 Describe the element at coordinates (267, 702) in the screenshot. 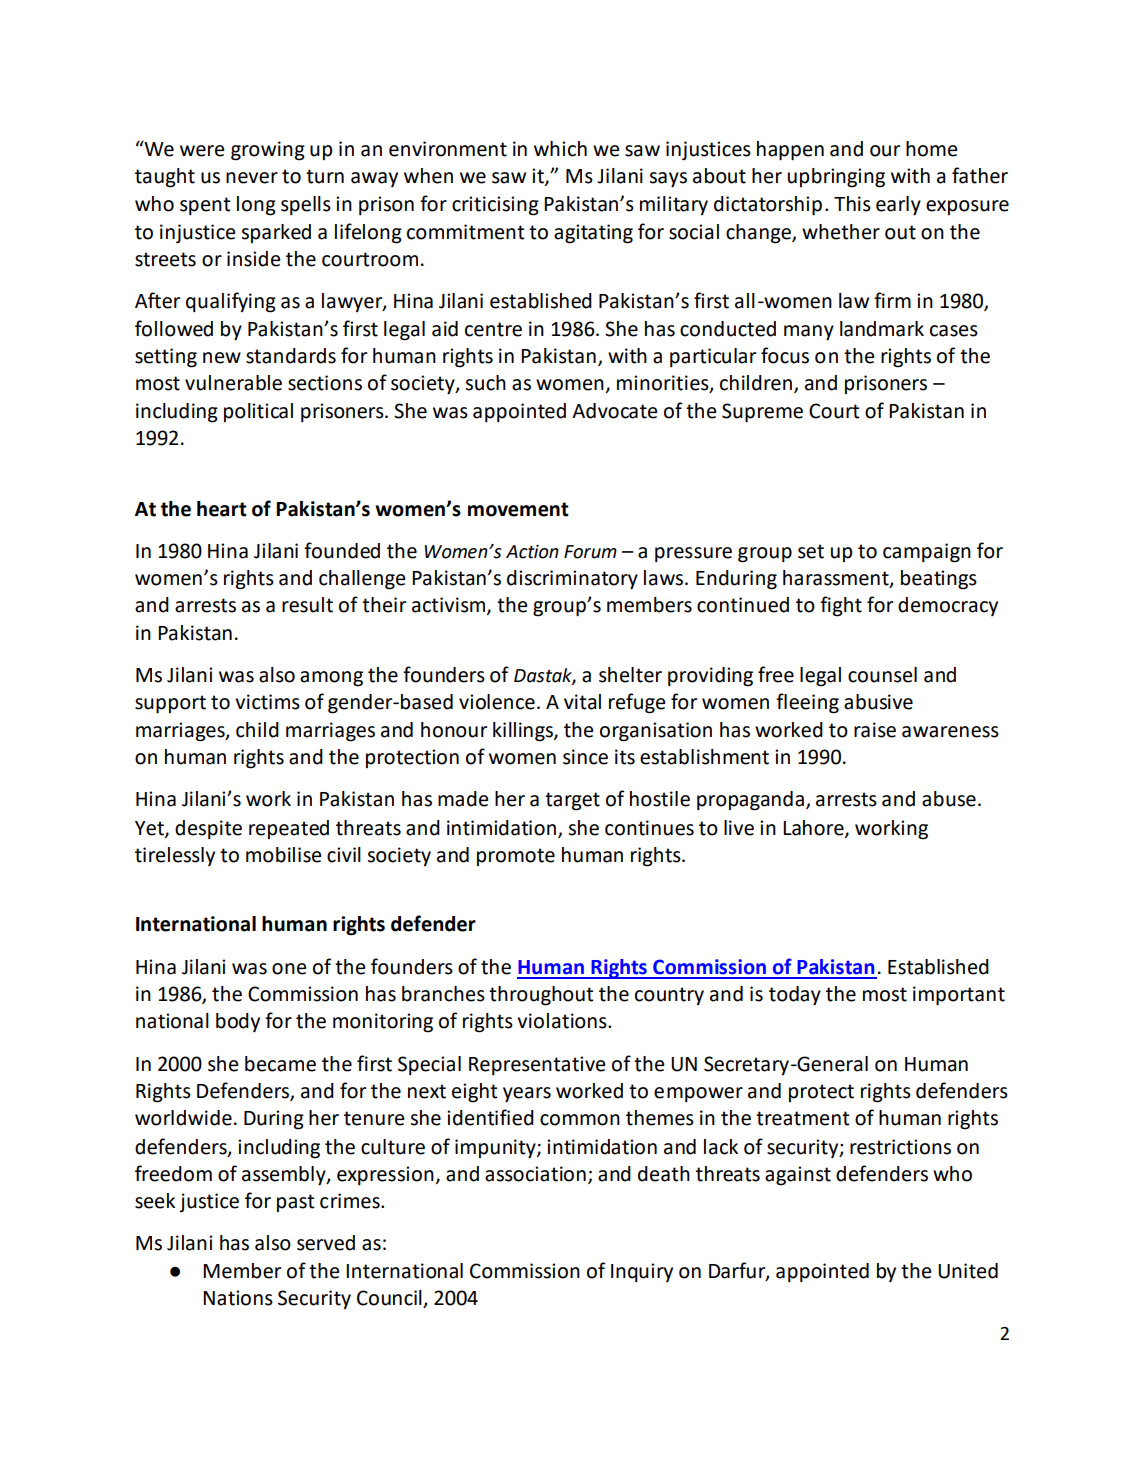

I see `victims` at that location.
